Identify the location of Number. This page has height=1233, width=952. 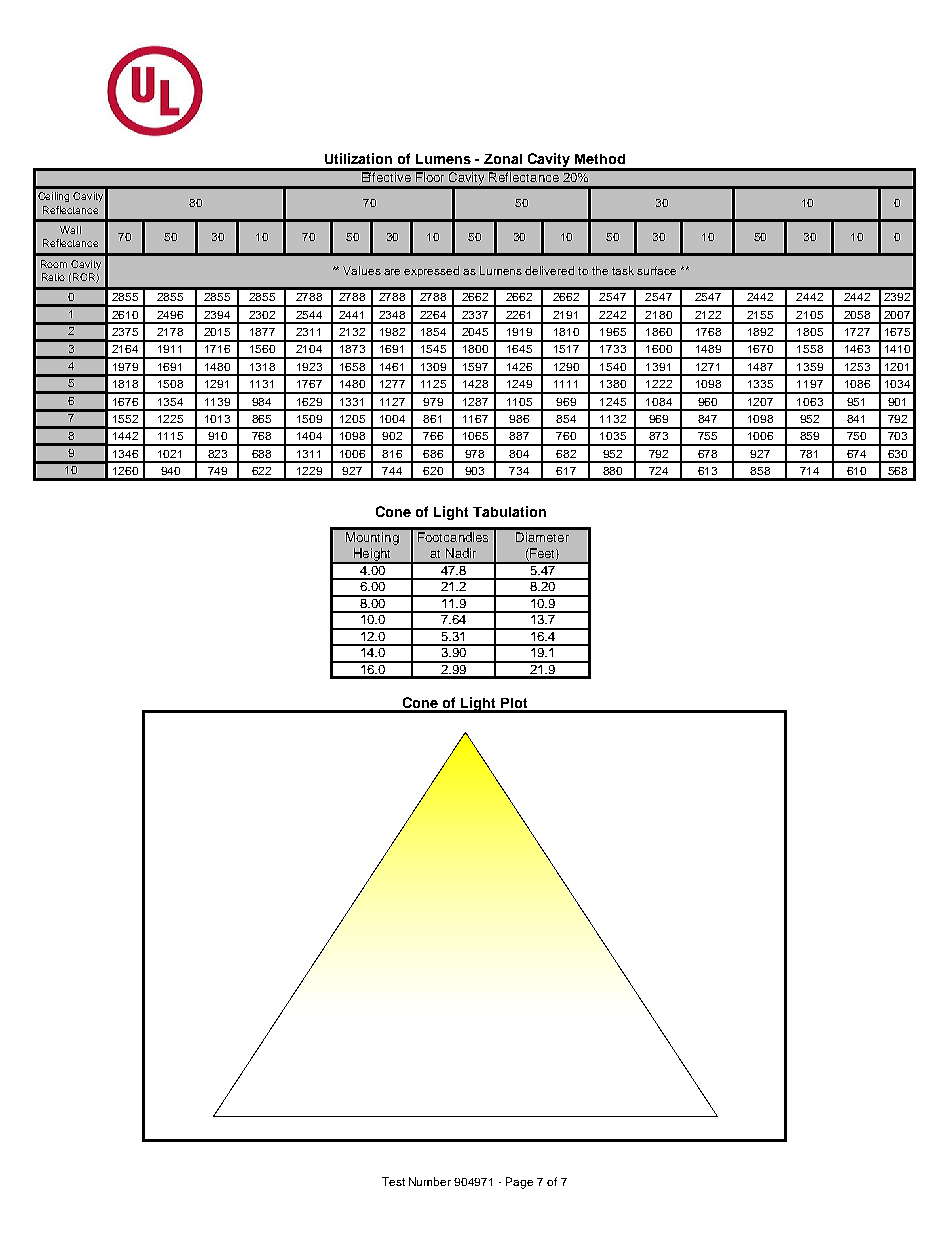
(430, 1181).
